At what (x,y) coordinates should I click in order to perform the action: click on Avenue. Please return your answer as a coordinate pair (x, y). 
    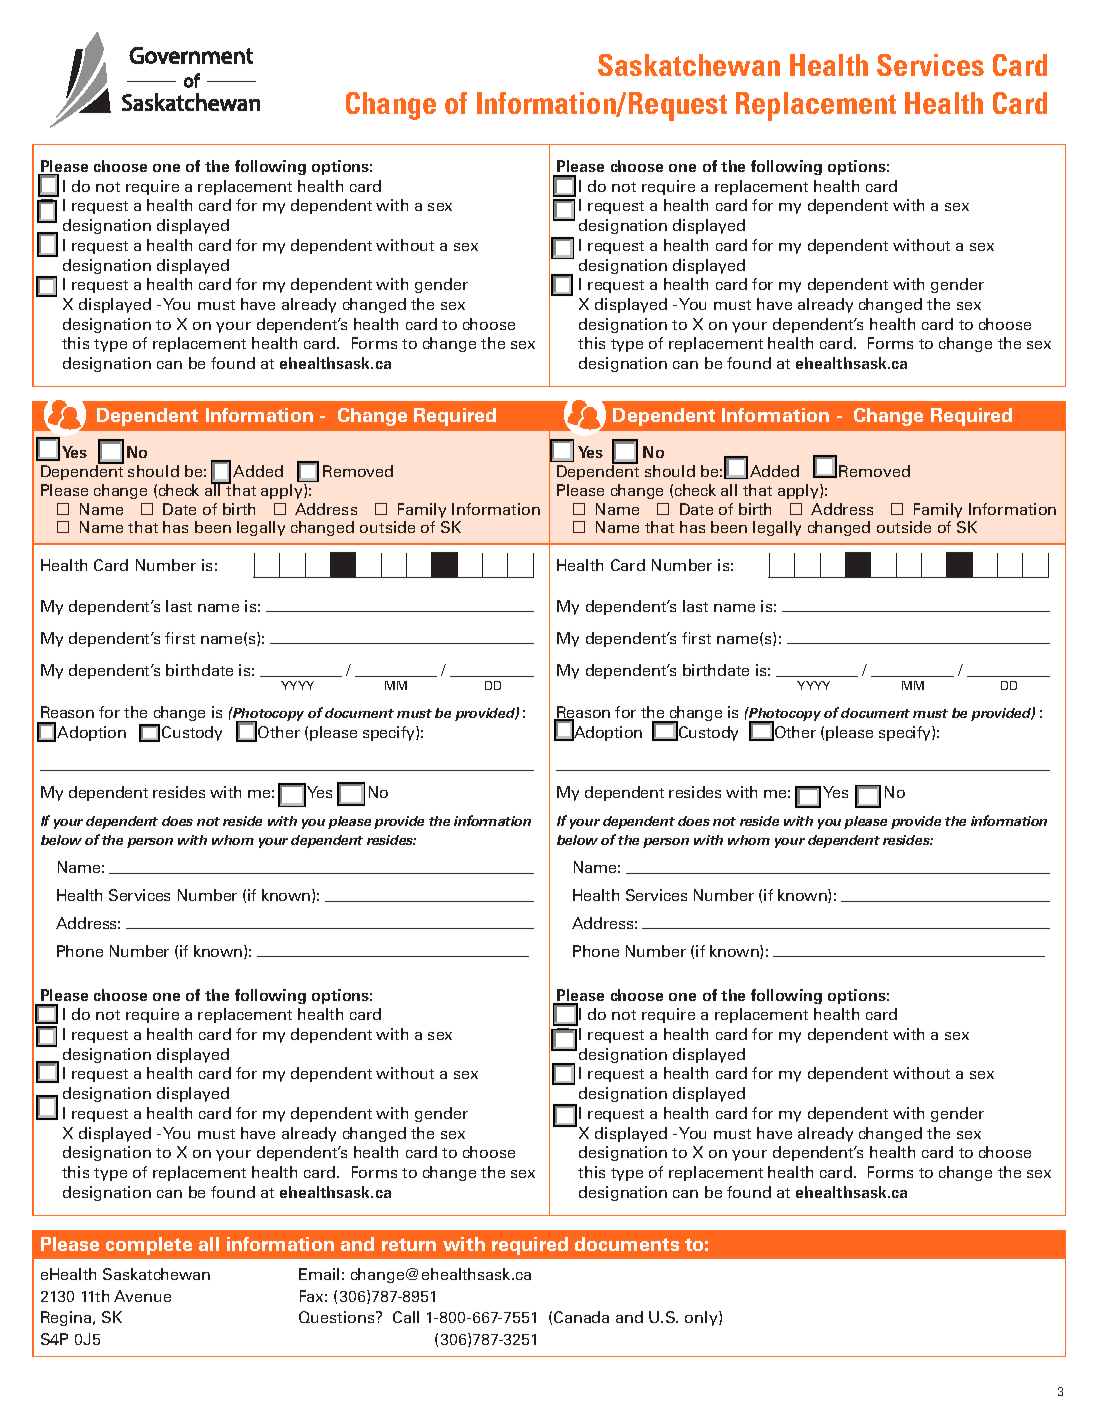
    Looking at the image, I should click on (142, 1296).
